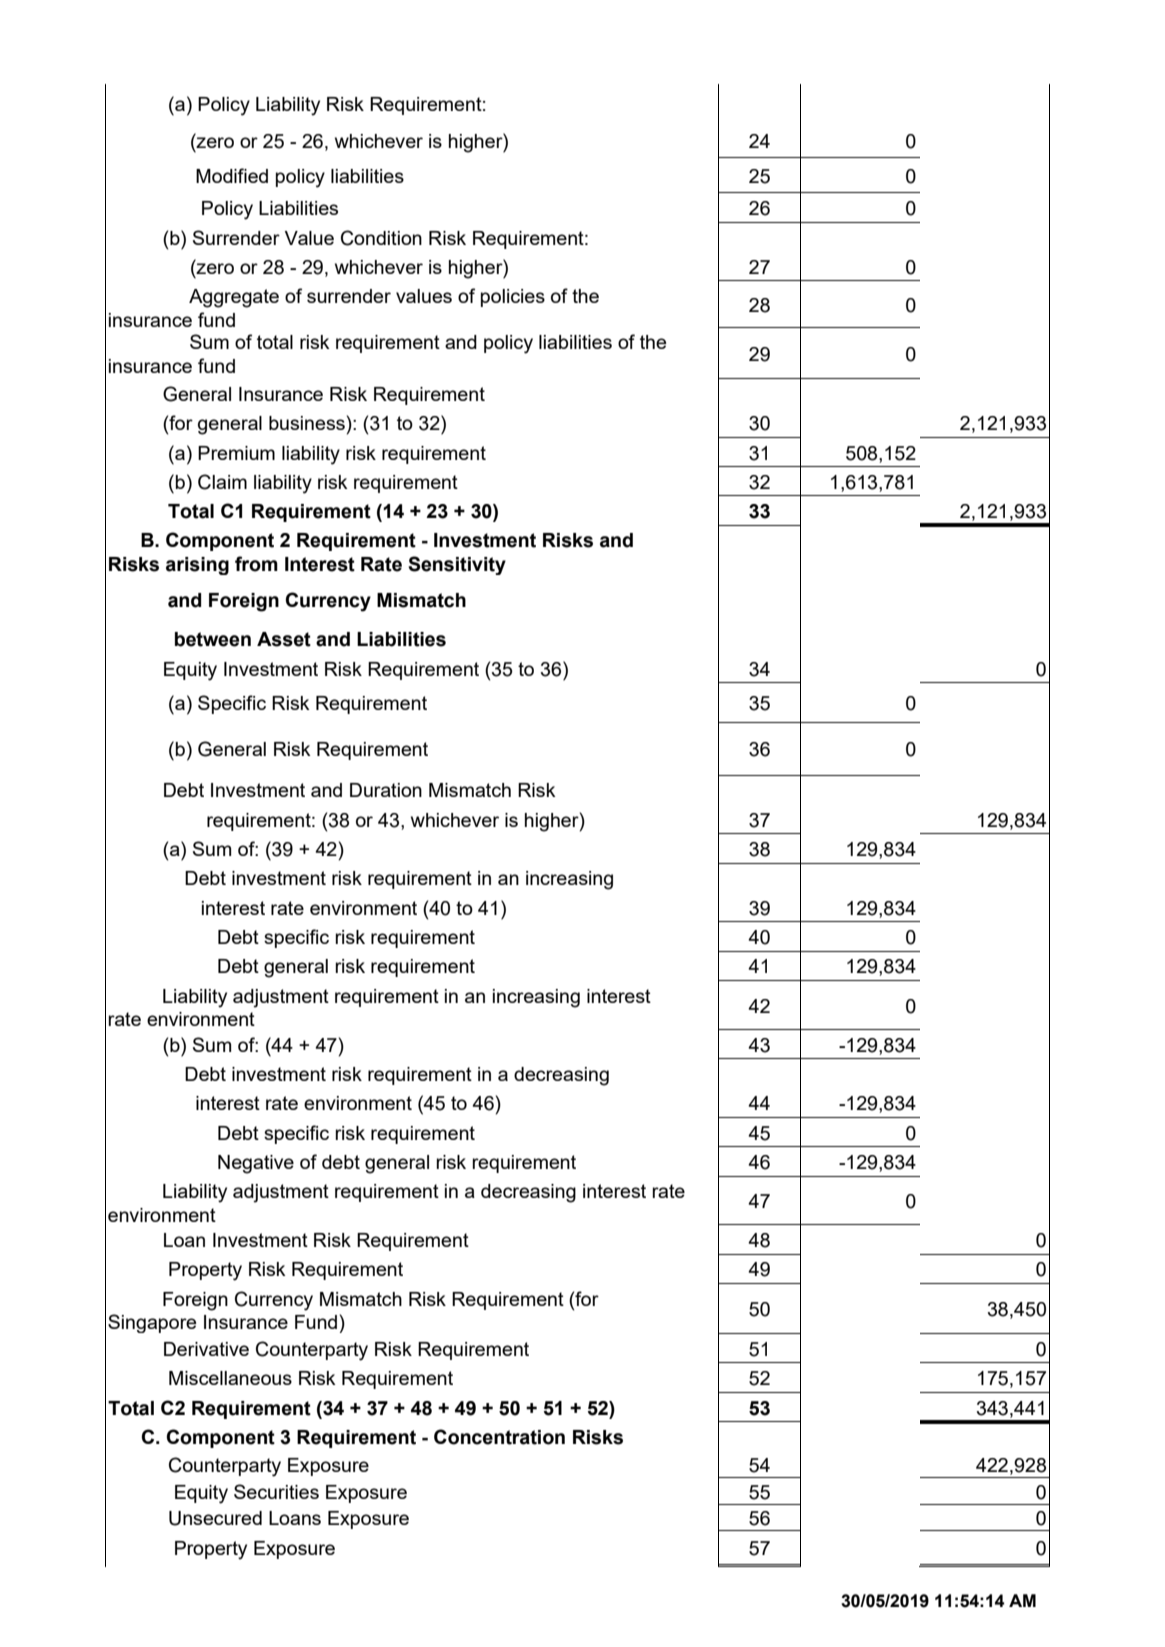  Describe the element at coordinates (276, 1491) in the screenshot. I see `Securities` at that location.
